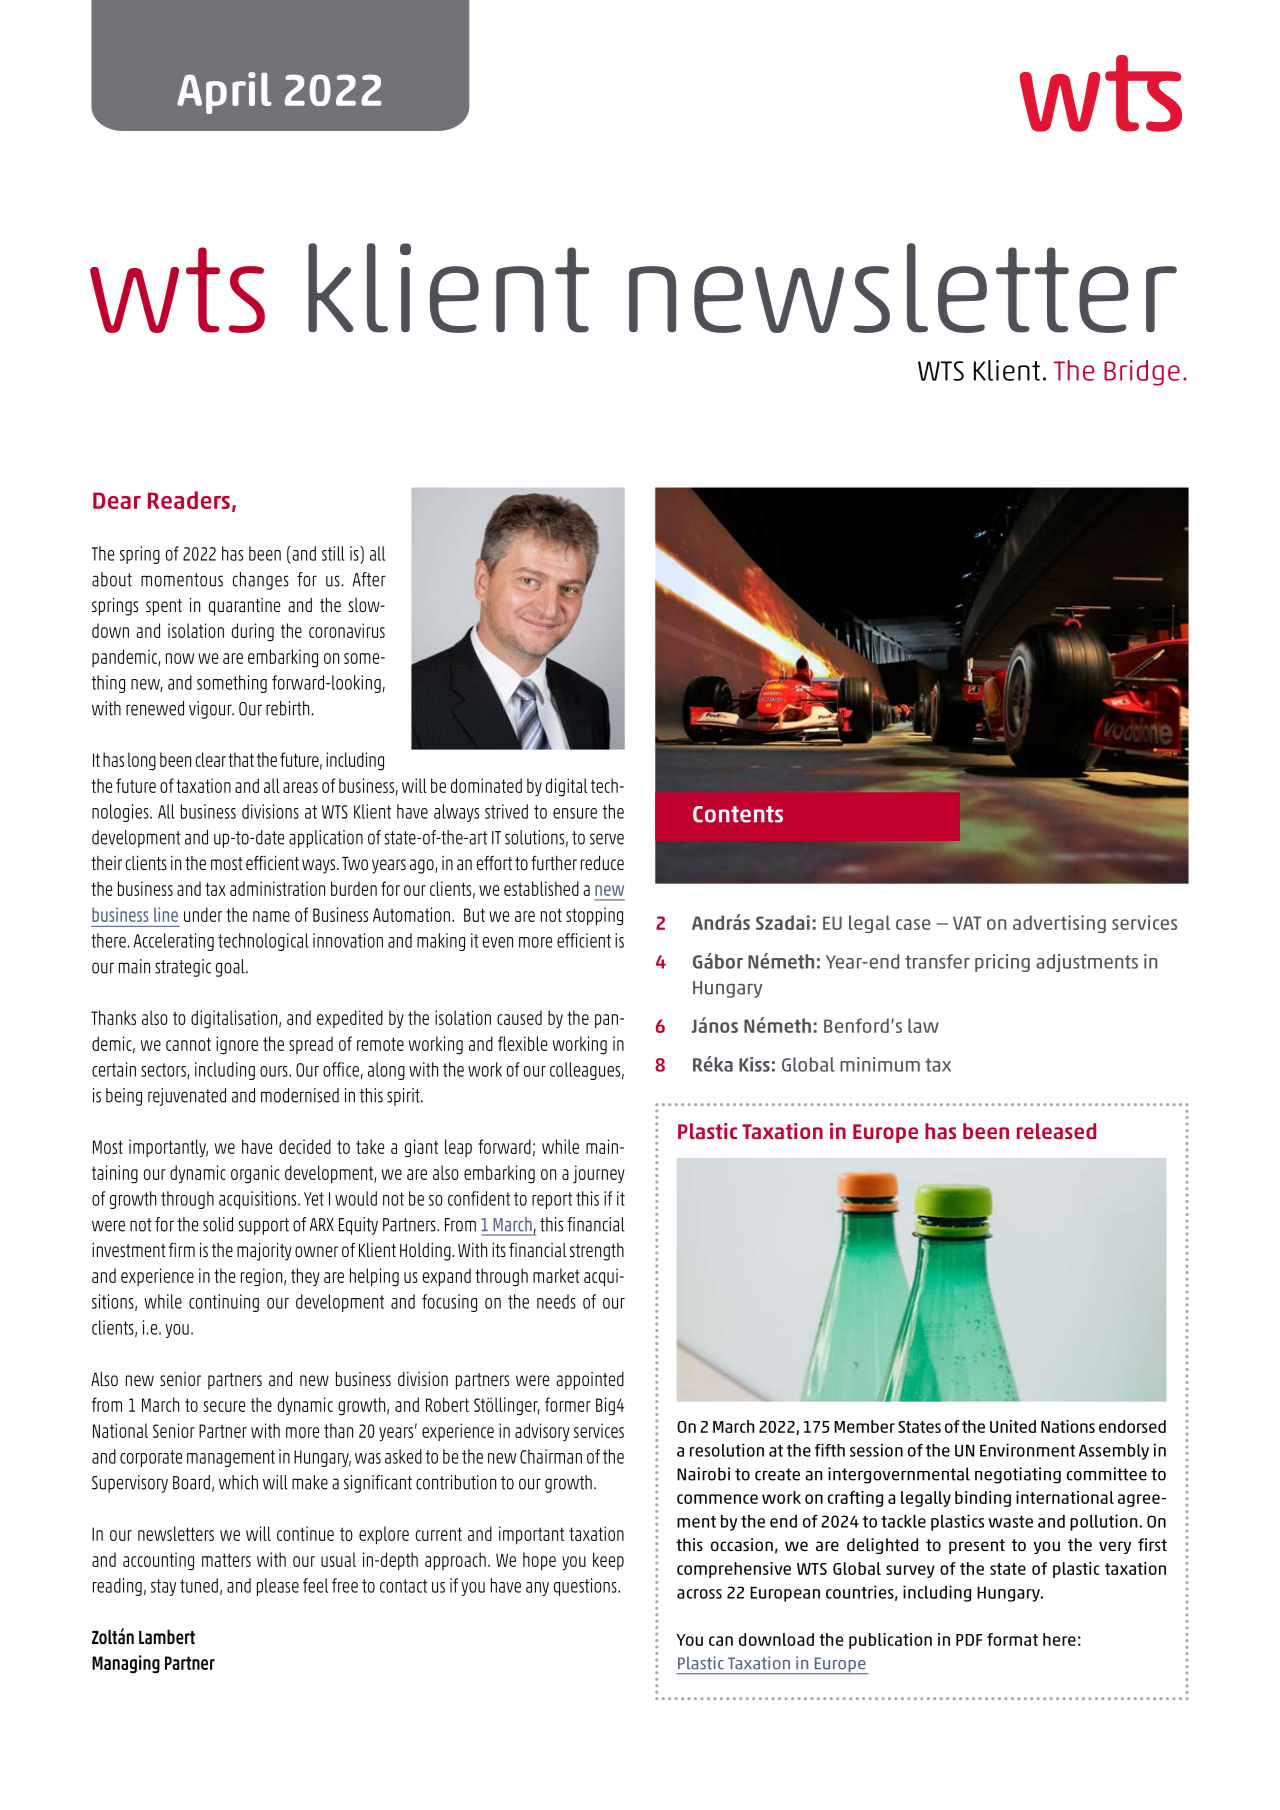  What do you see at coordinates (277, 888) in the image?
I see `administration` at bounding box center [277, 888].
